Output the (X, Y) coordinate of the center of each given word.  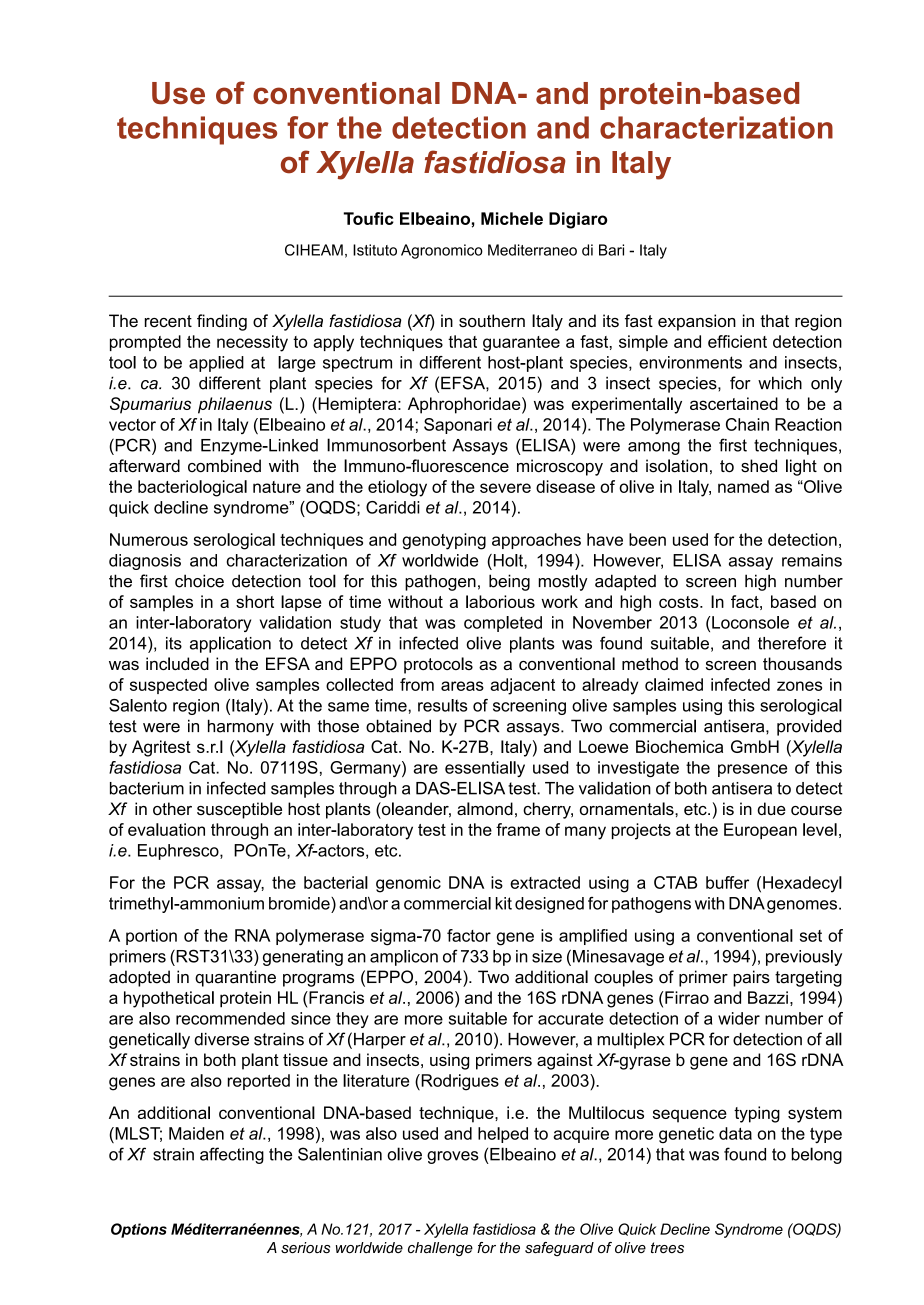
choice (199, 581)
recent (168, 321)
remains (812, 560)
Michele (512, 218)
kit (504, 903)
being (509, 582)
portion (151, 937)
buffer (727, 882)
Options (139, 1230)
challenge (440, 1249)
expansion (697, 322)
